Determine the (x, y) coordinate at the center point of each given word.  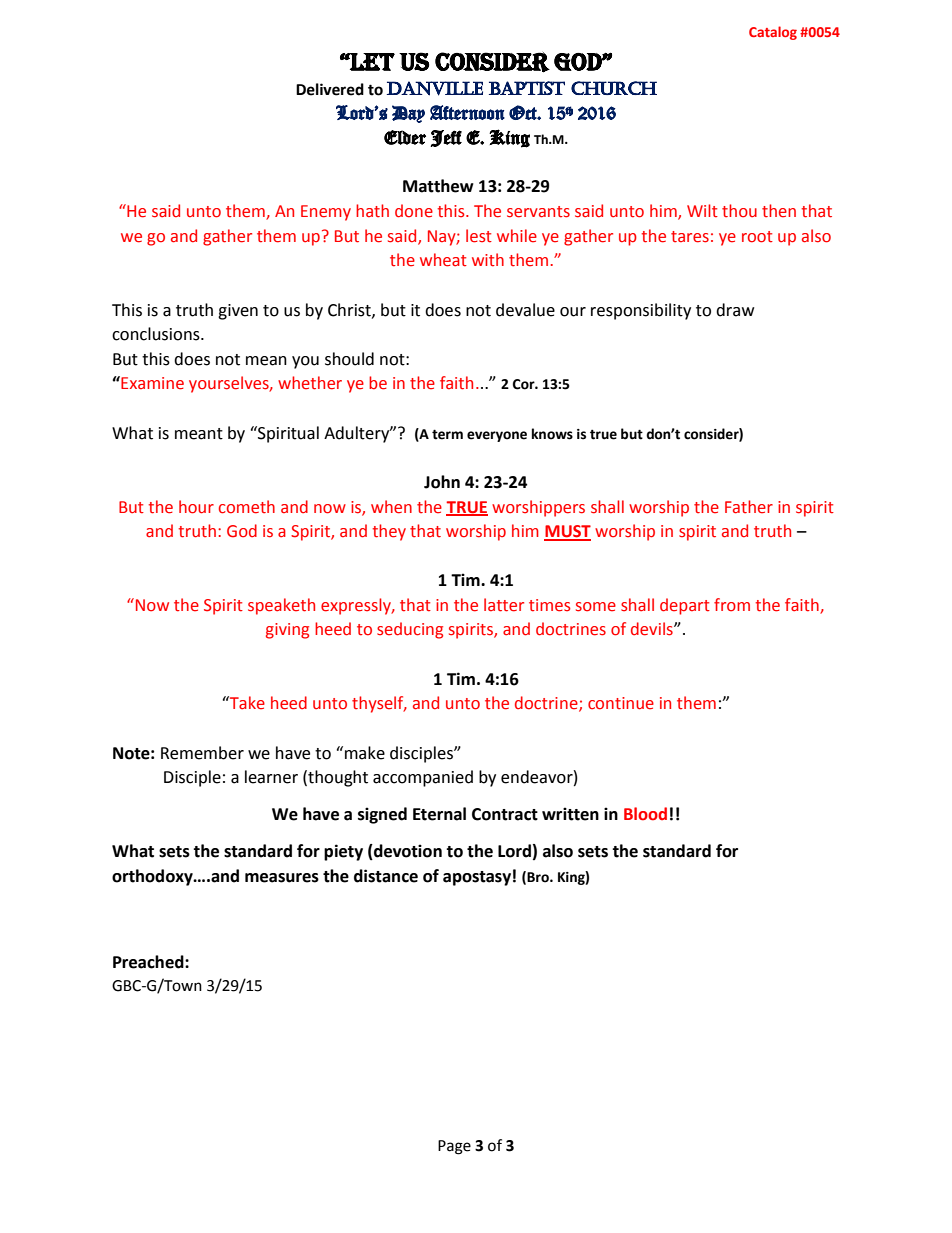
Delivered (330, 89)
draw (735, 310)
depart (685, 606)
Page (454, 1147)
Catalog (773, 33)
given (238, 312)
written (570, 814)
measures (282, 878)
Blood (645, 814)
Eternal (439, 814)
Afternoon (467, 112)
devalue (525, 310)
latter (504, 605)
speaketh (281, 606)
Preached (149, 962)
